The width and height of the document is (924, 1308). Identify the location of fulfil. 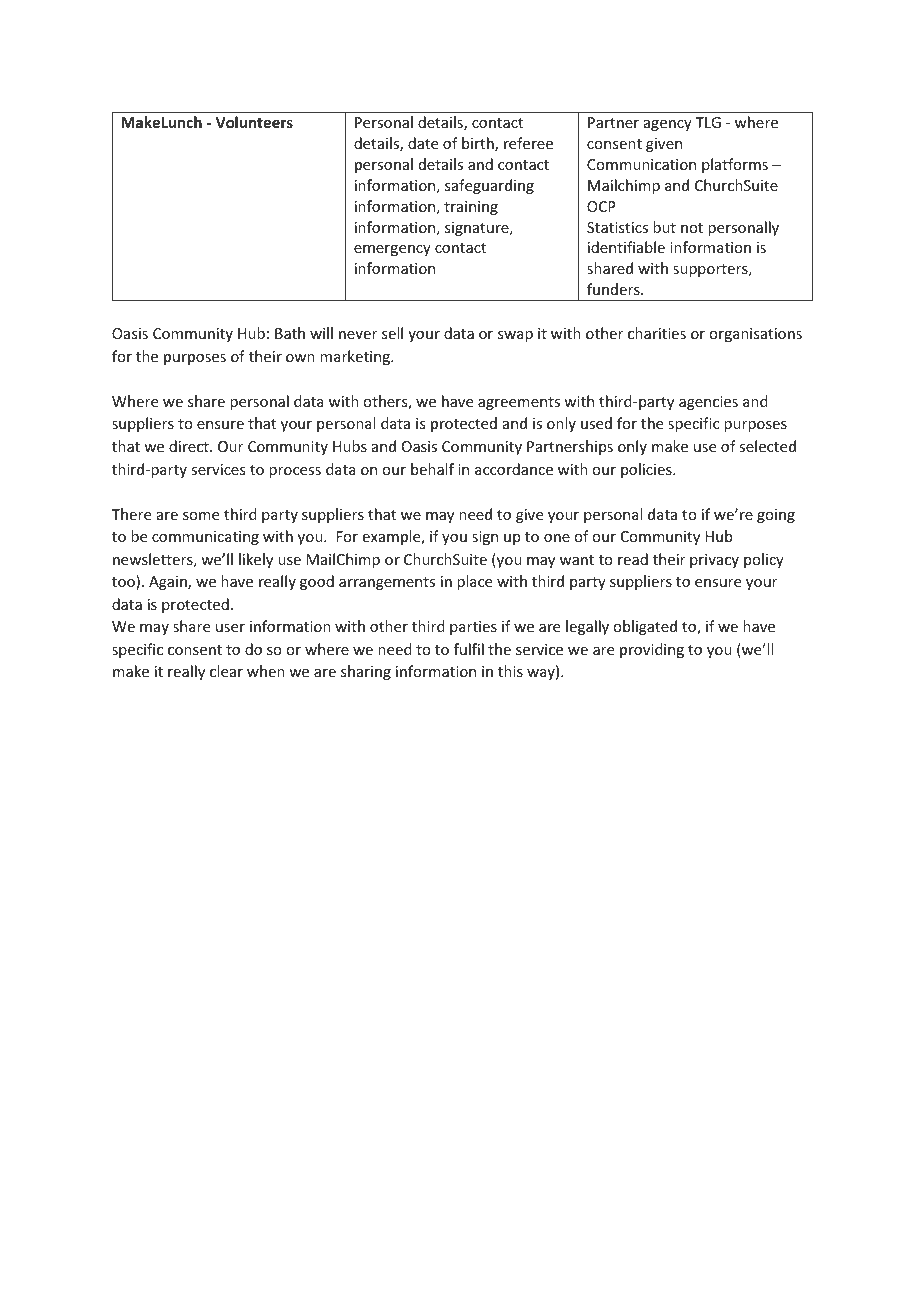
(469, 649).
